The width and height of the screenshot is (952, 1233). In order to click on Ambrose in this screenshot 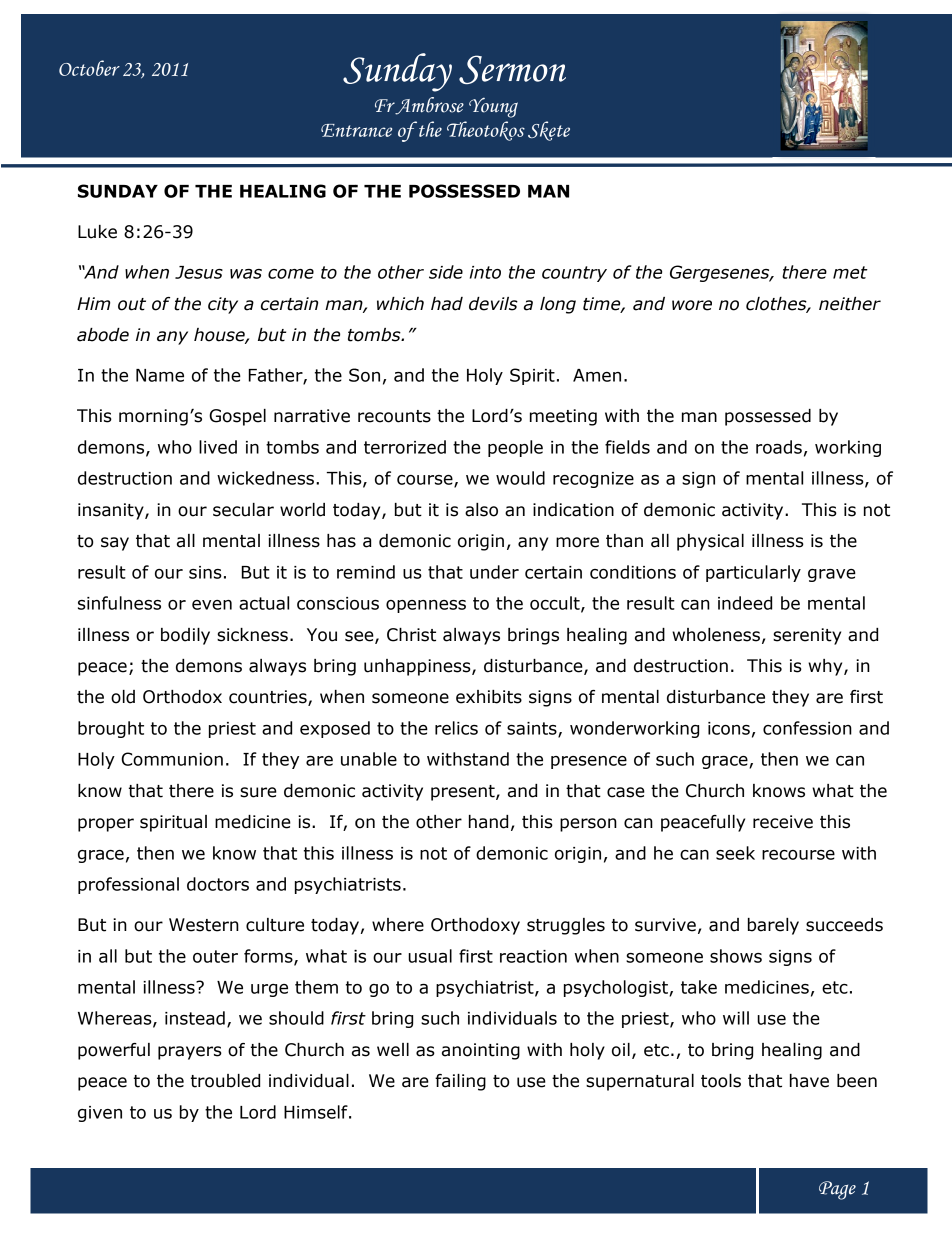, I will do `click(428, 106)`.
